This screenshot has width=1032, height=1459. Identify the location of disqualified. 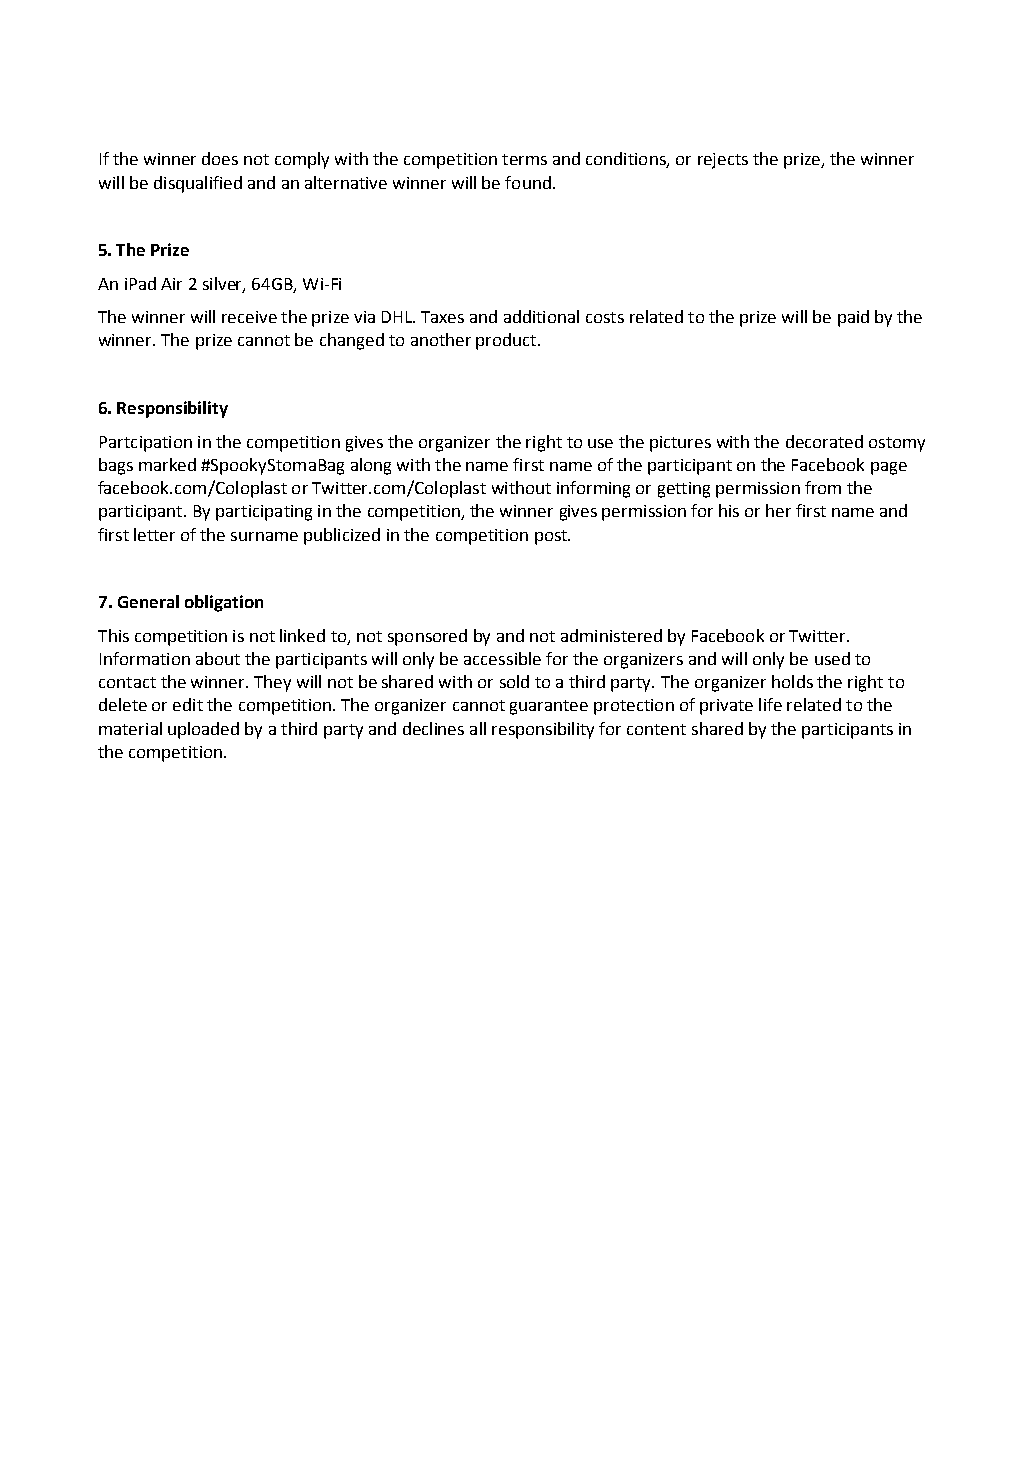
(198, 184).
